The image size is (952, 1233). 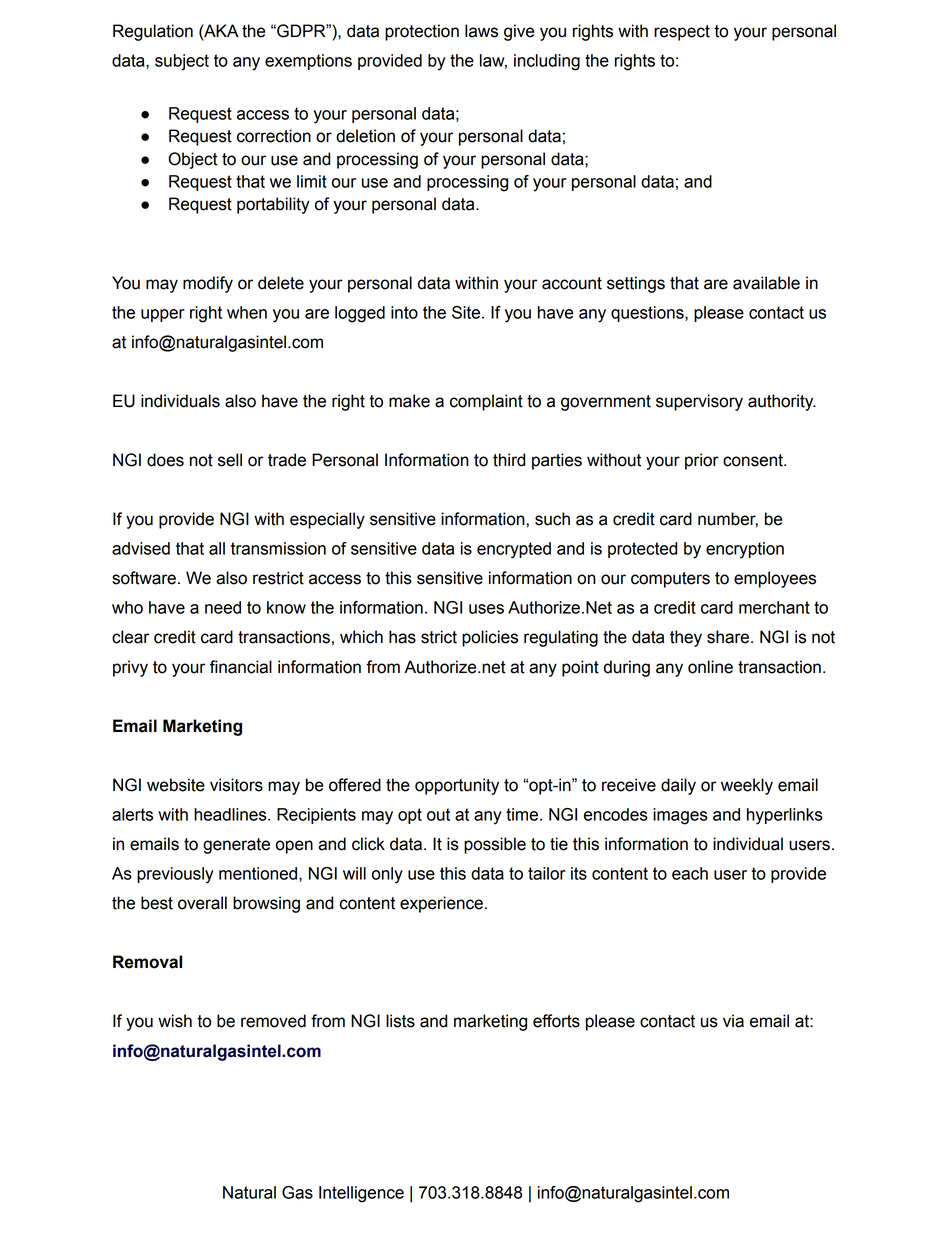 What do you see at coordinates (690, 873) in the screenshot?
I see `each` at bounding box center [690, 873].
